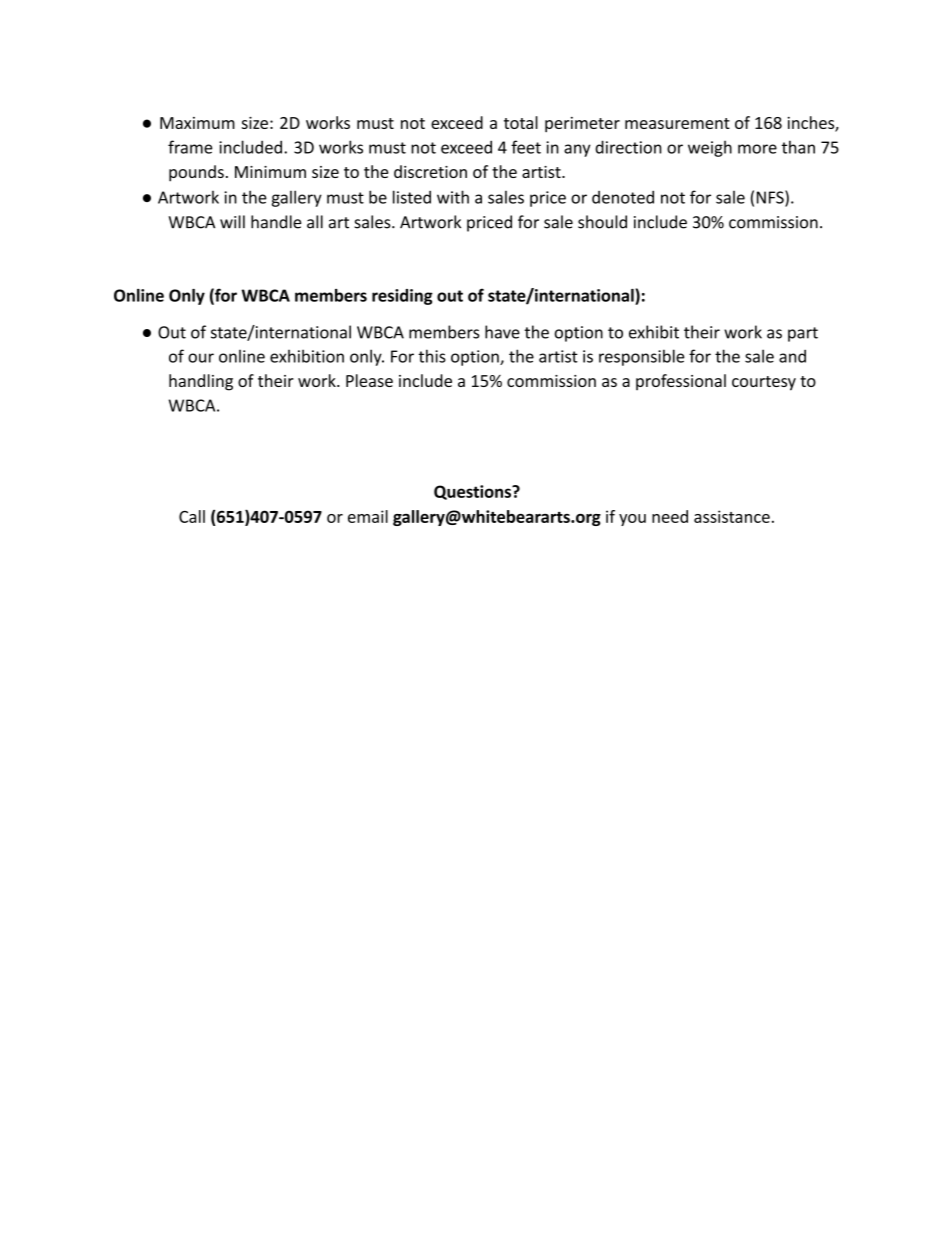 This screenshot has height=1233, width=952. Describe the element at coordinates (402, 297) in the screenshot. I see `residing` at that location.
